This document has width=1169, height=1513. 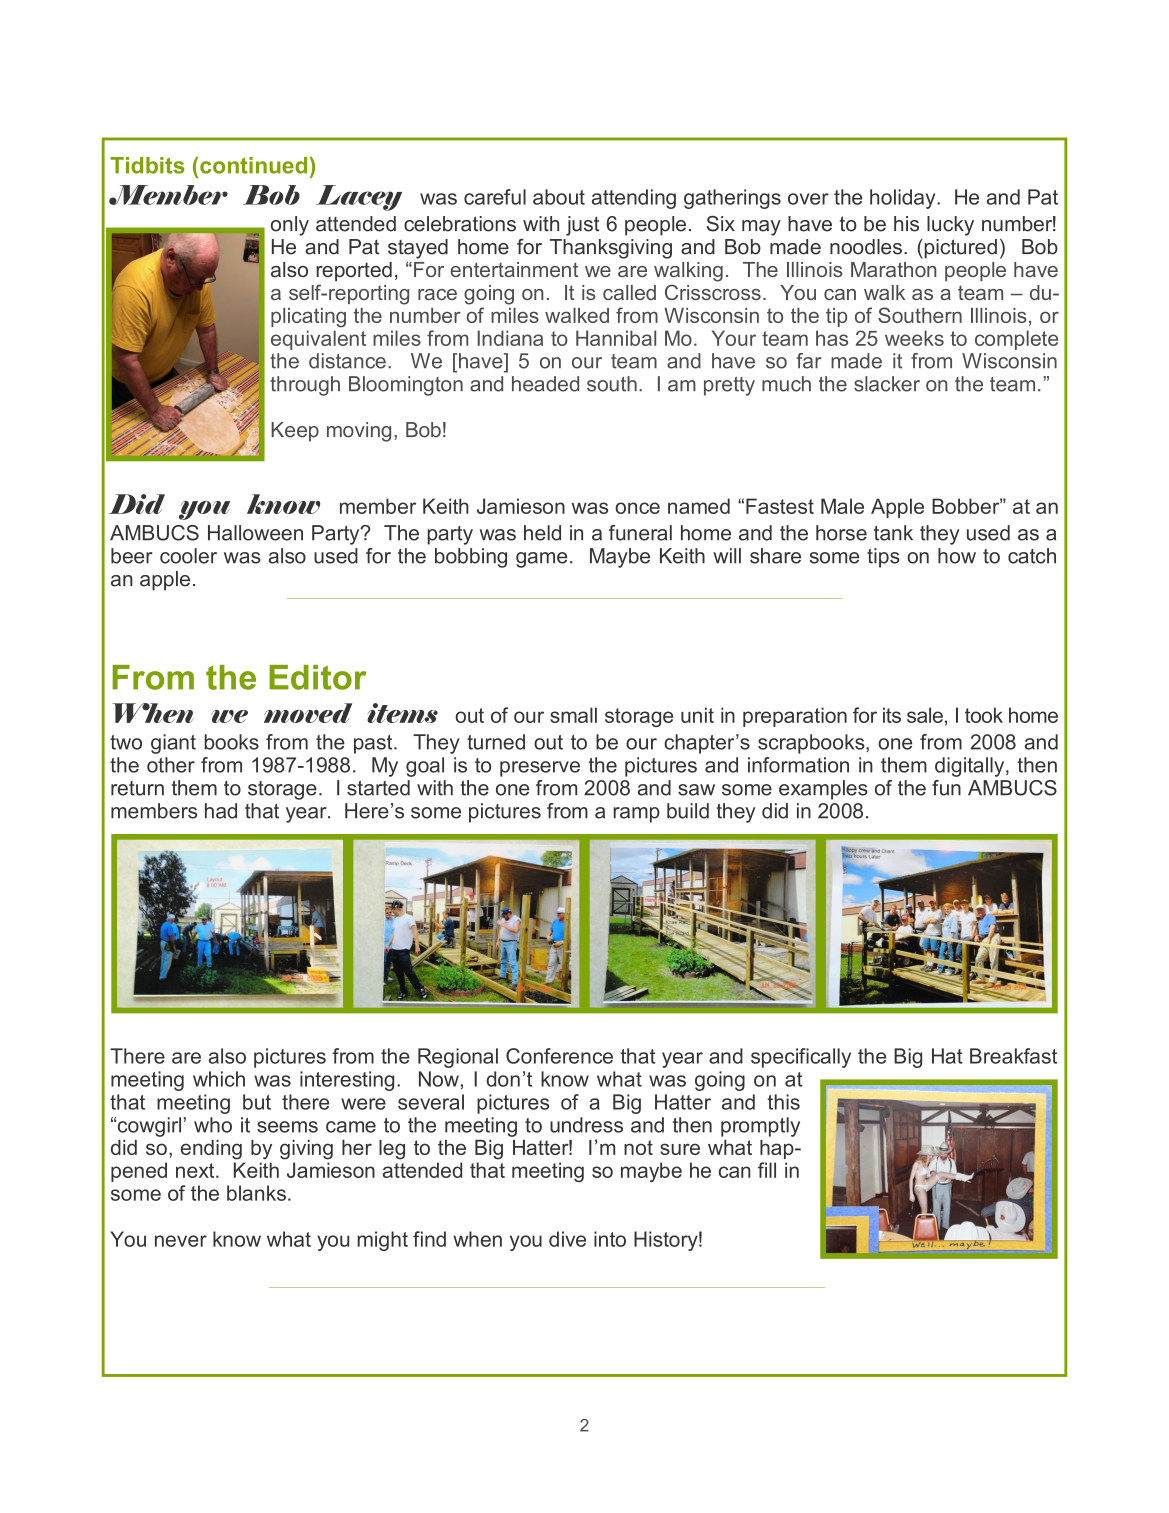 What do you see at coordinates (567, 1239) in the document?
I see `dive` at bounding box center [567, 1239].
